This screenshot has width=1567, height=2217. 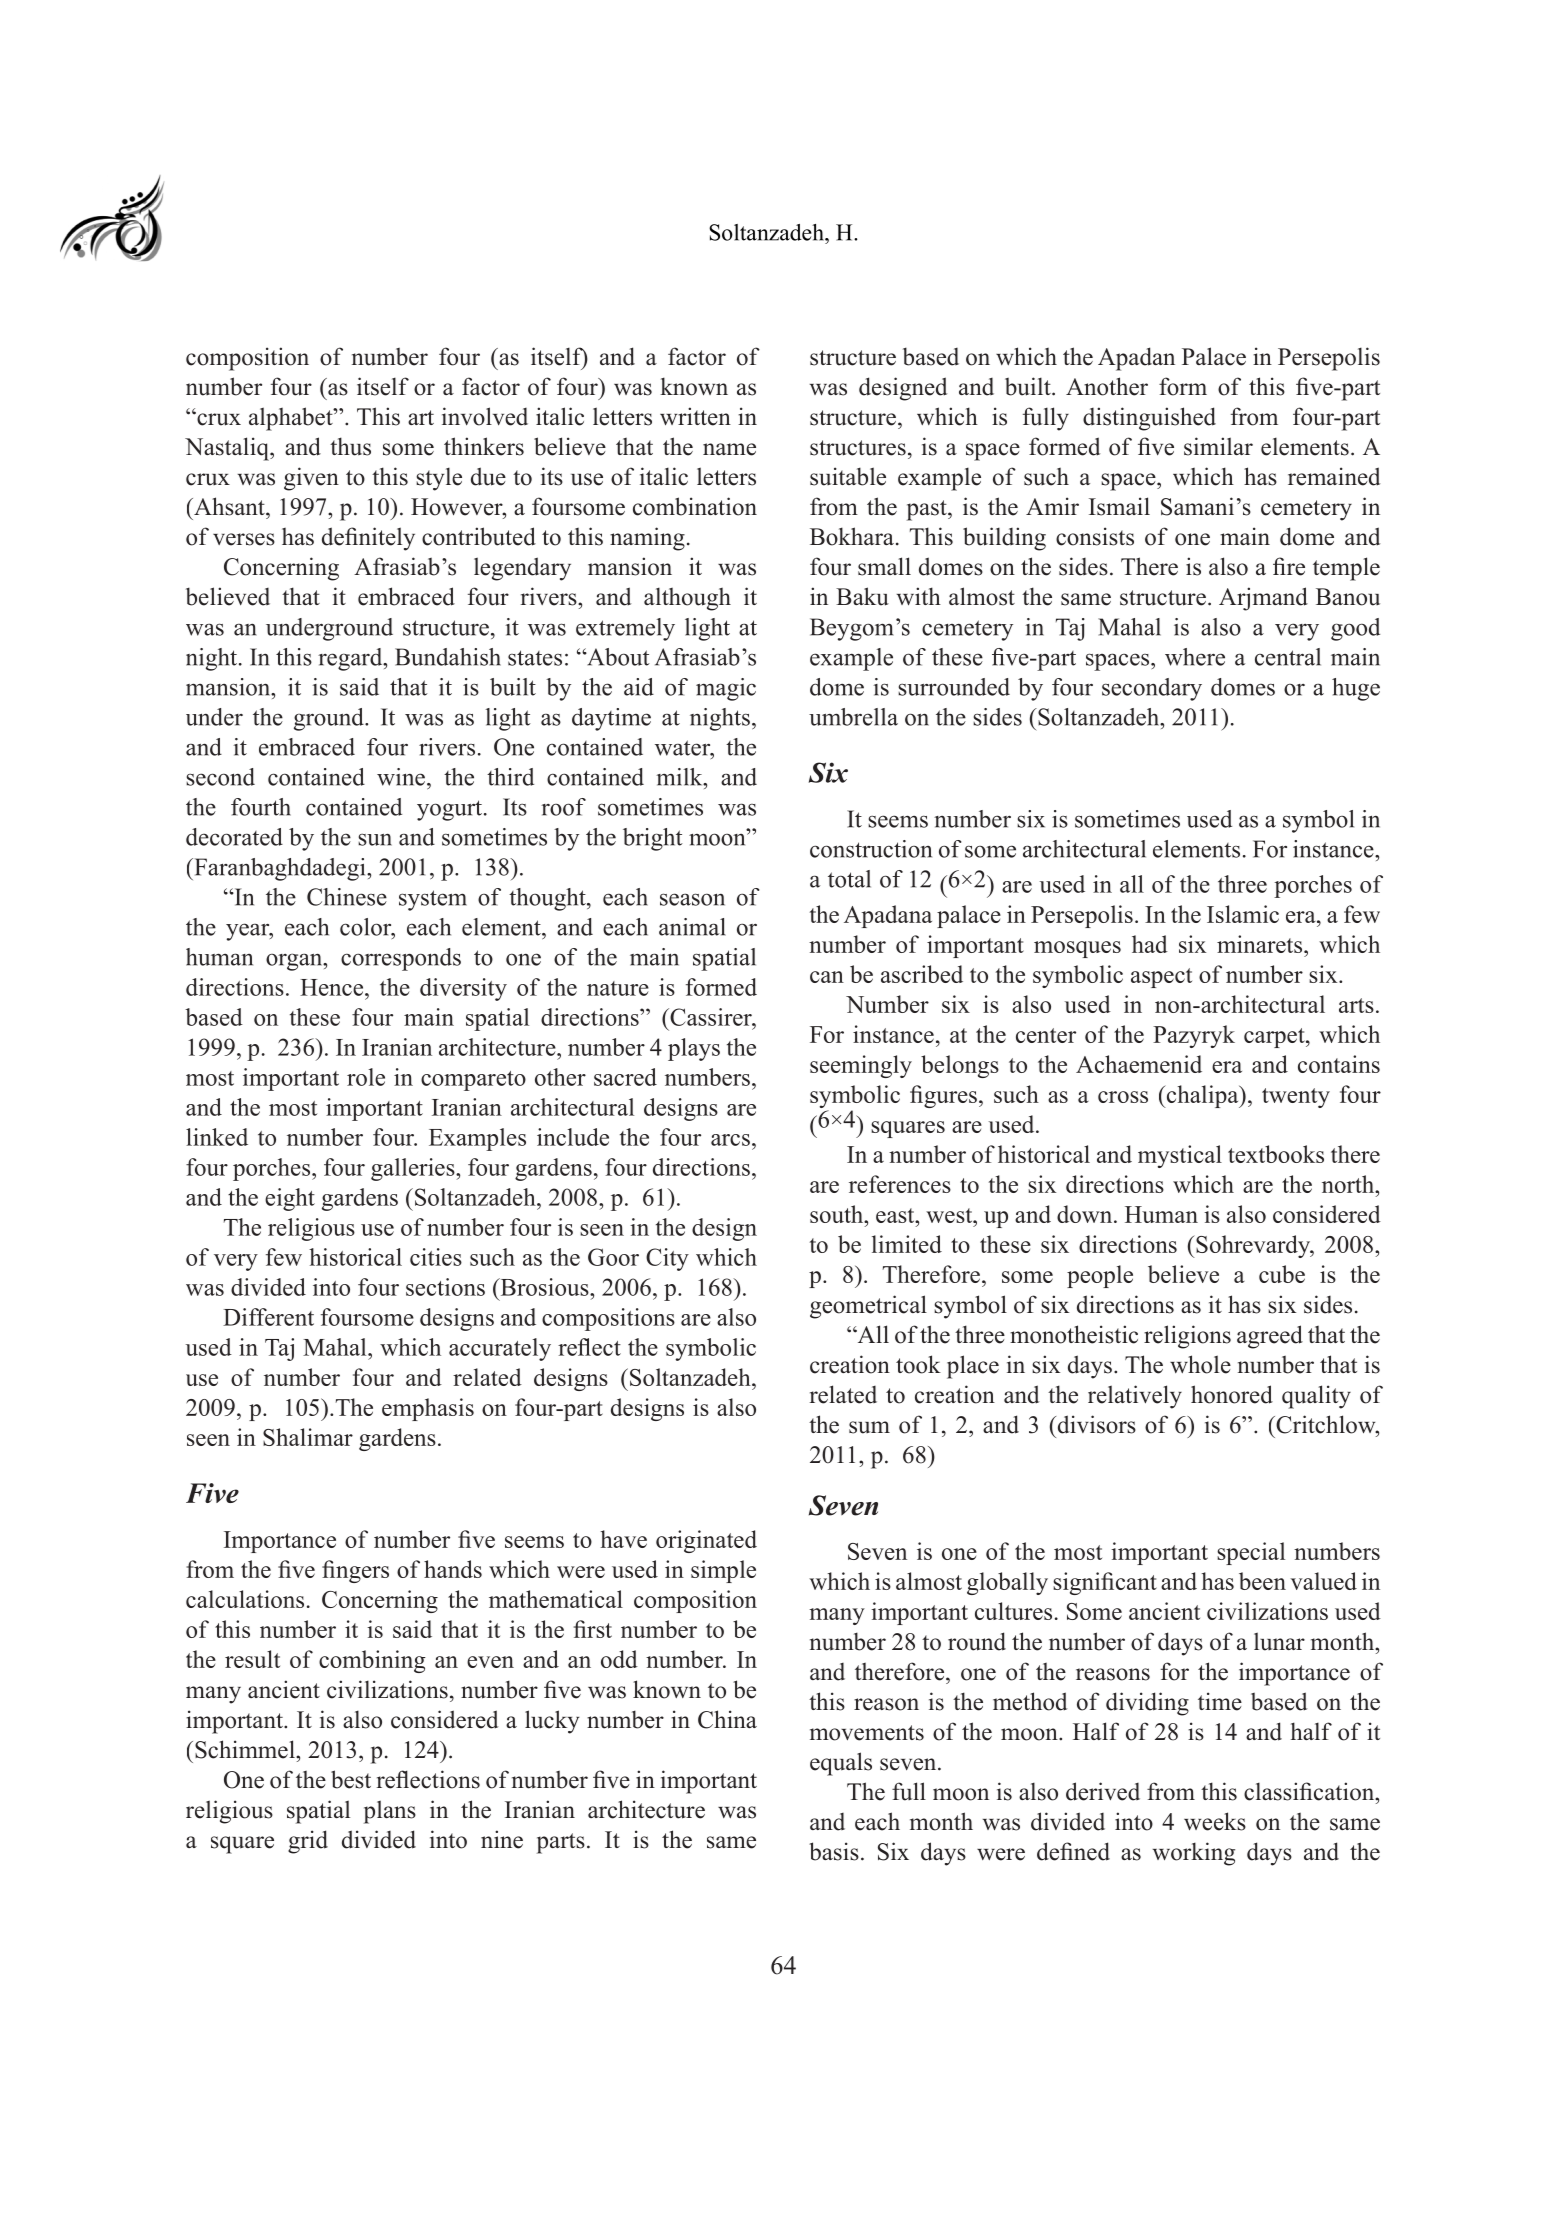 What do you see at coordinates (1243, 914) in the screenshot?
I see `Islamic` at bounding box center [1243, 914].
